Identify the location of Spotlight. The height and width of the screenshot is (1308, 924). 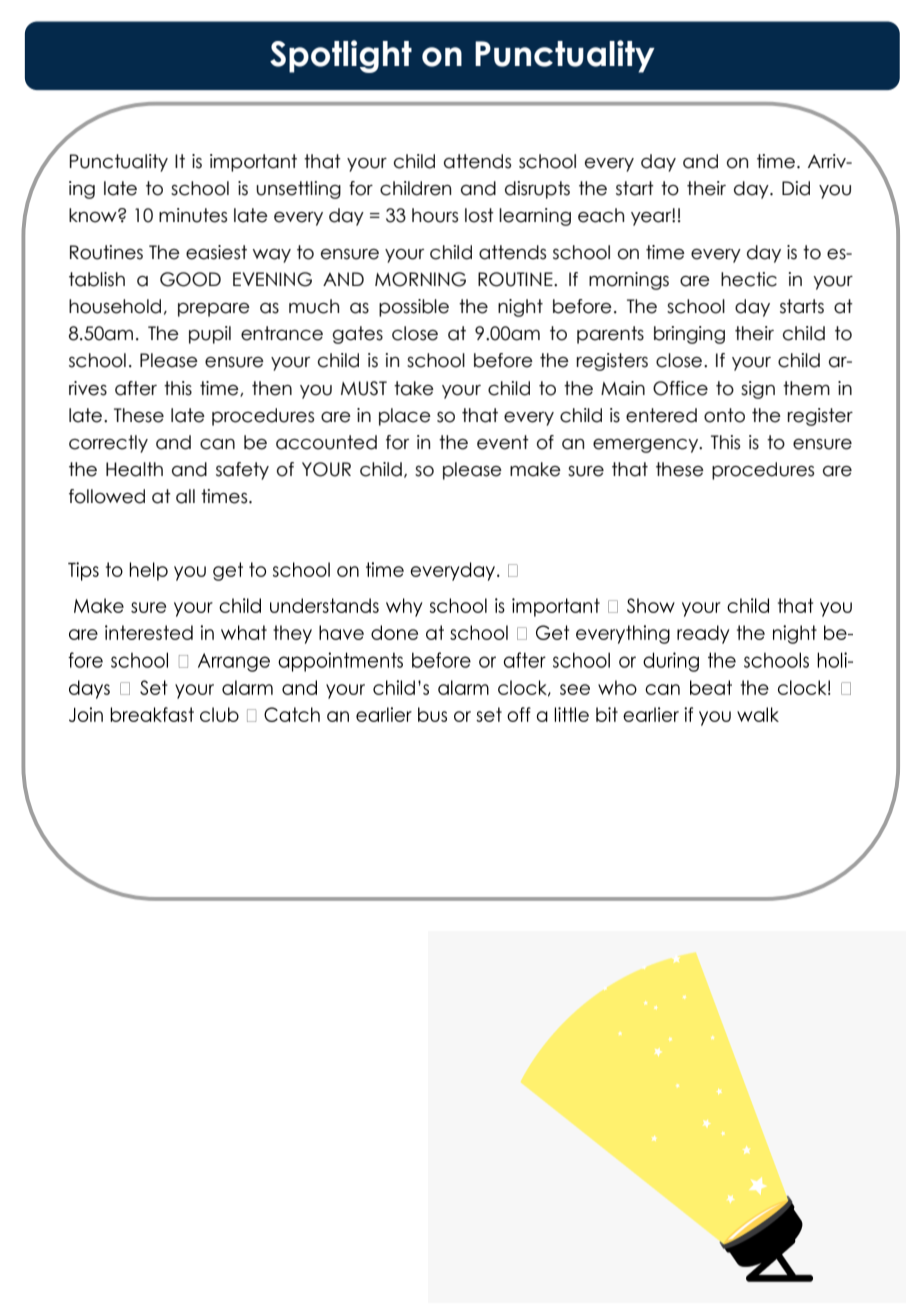
(341, 56).
